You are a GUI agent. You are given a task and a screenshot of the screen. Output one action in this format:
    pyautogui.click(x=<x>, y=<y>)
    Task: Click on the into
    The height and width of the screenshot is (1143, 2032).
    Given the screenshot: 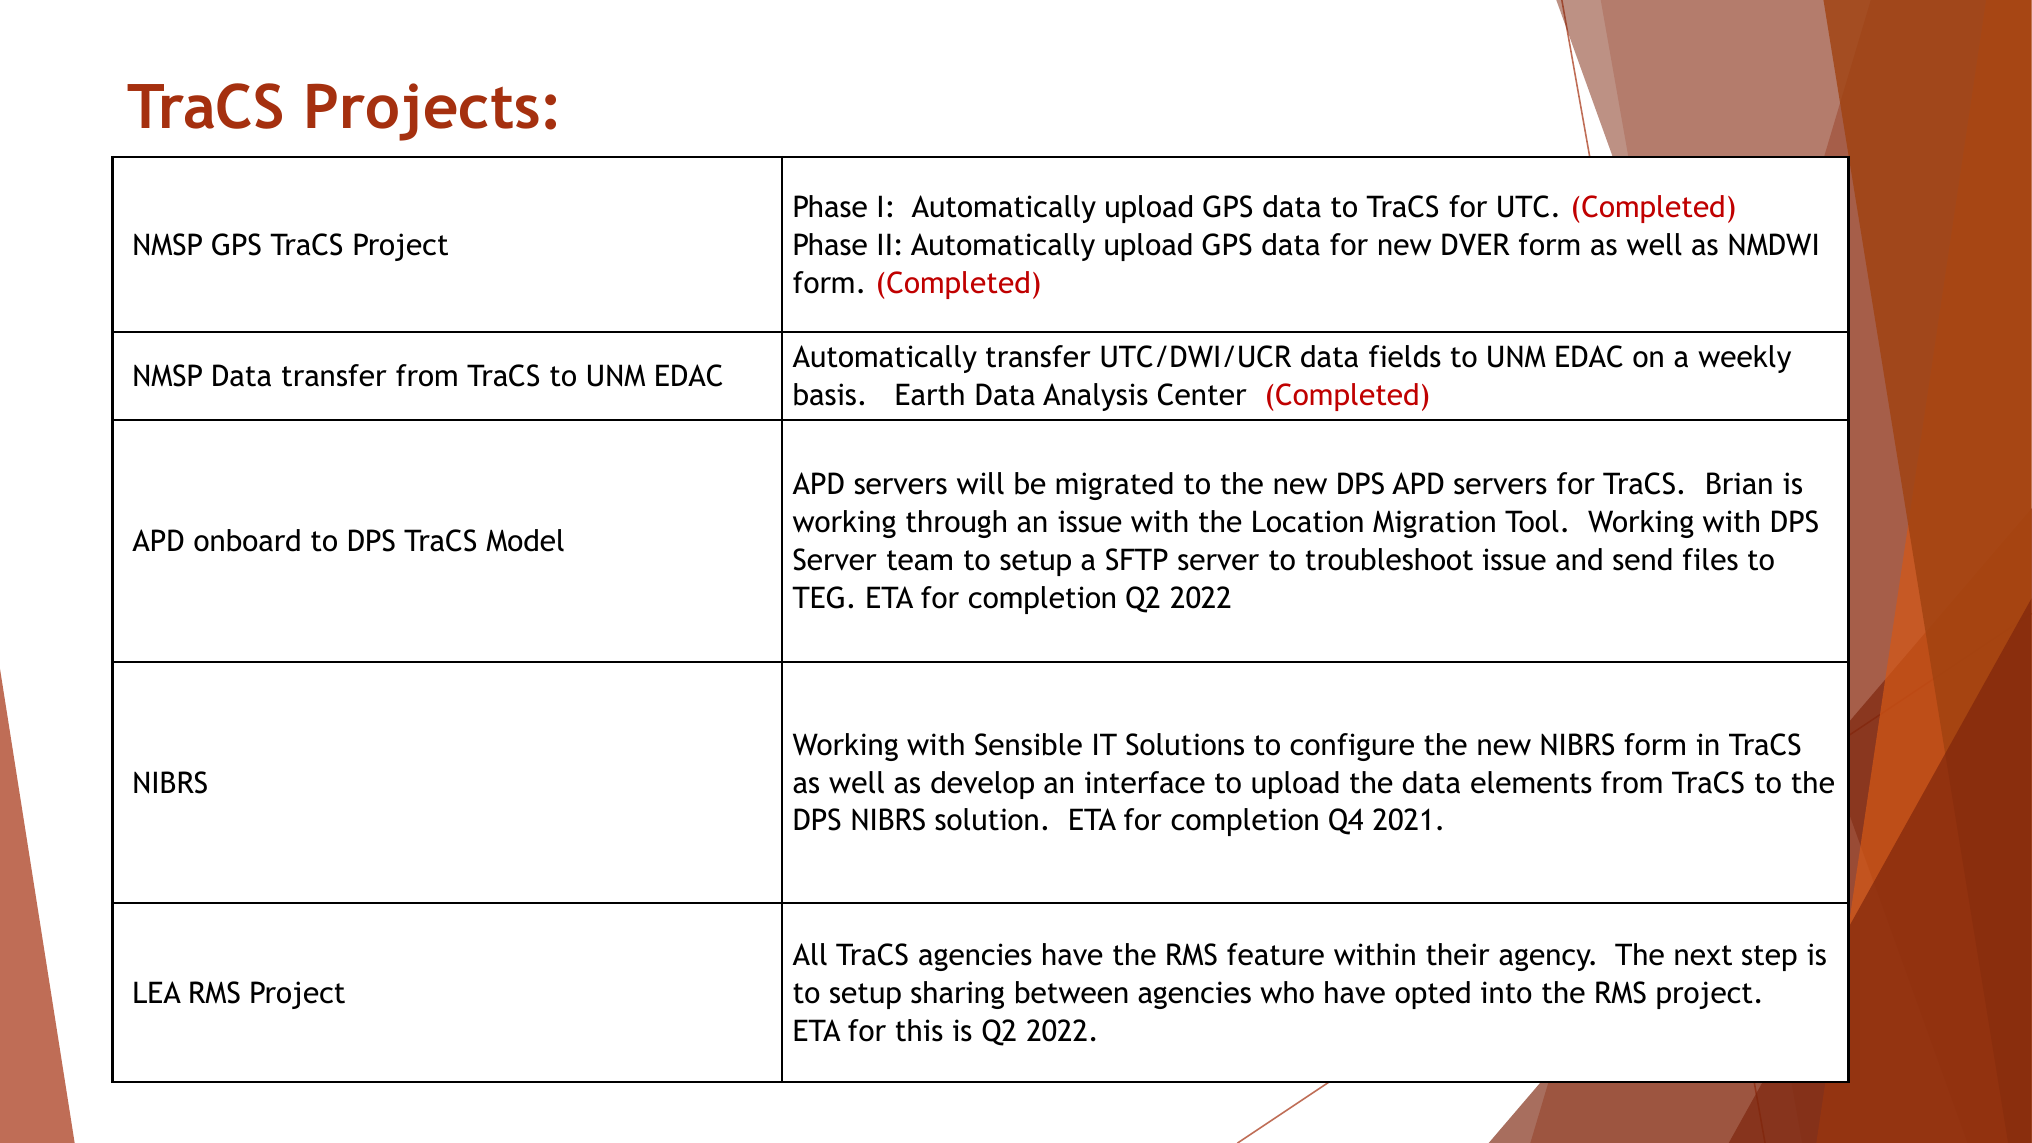 What is the action you would take?
    pyautogui.click(x=1506, y=992)
